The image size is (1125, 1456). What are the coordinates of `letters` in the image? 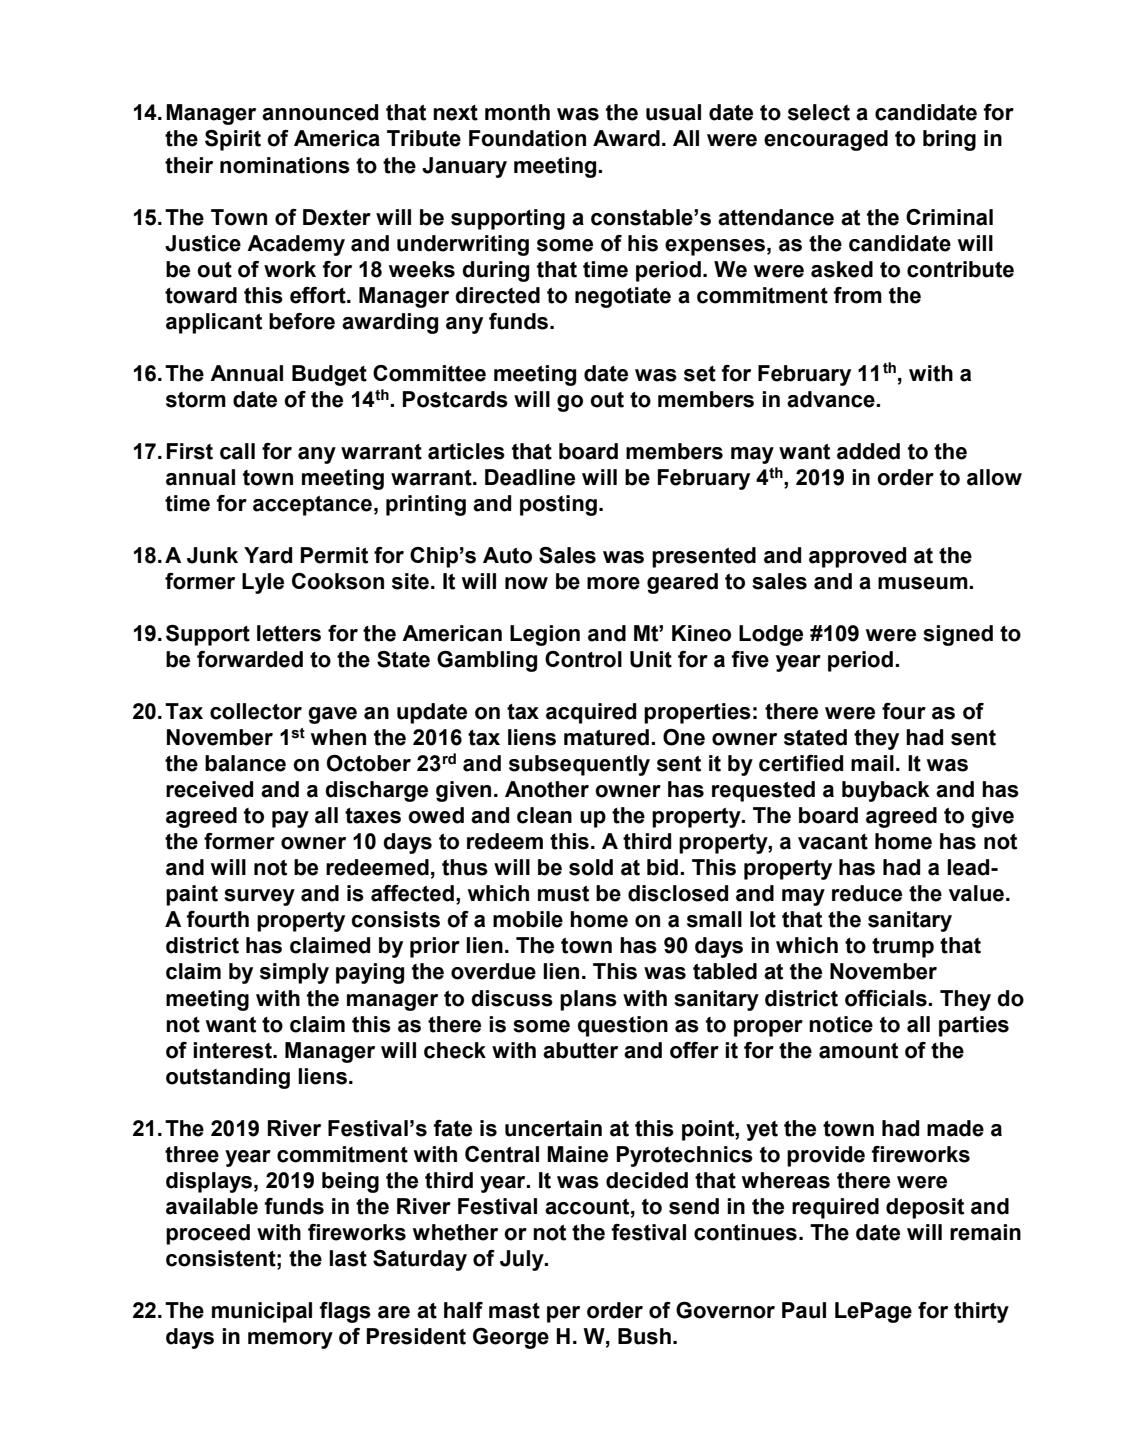 It's located at (289, 633).
